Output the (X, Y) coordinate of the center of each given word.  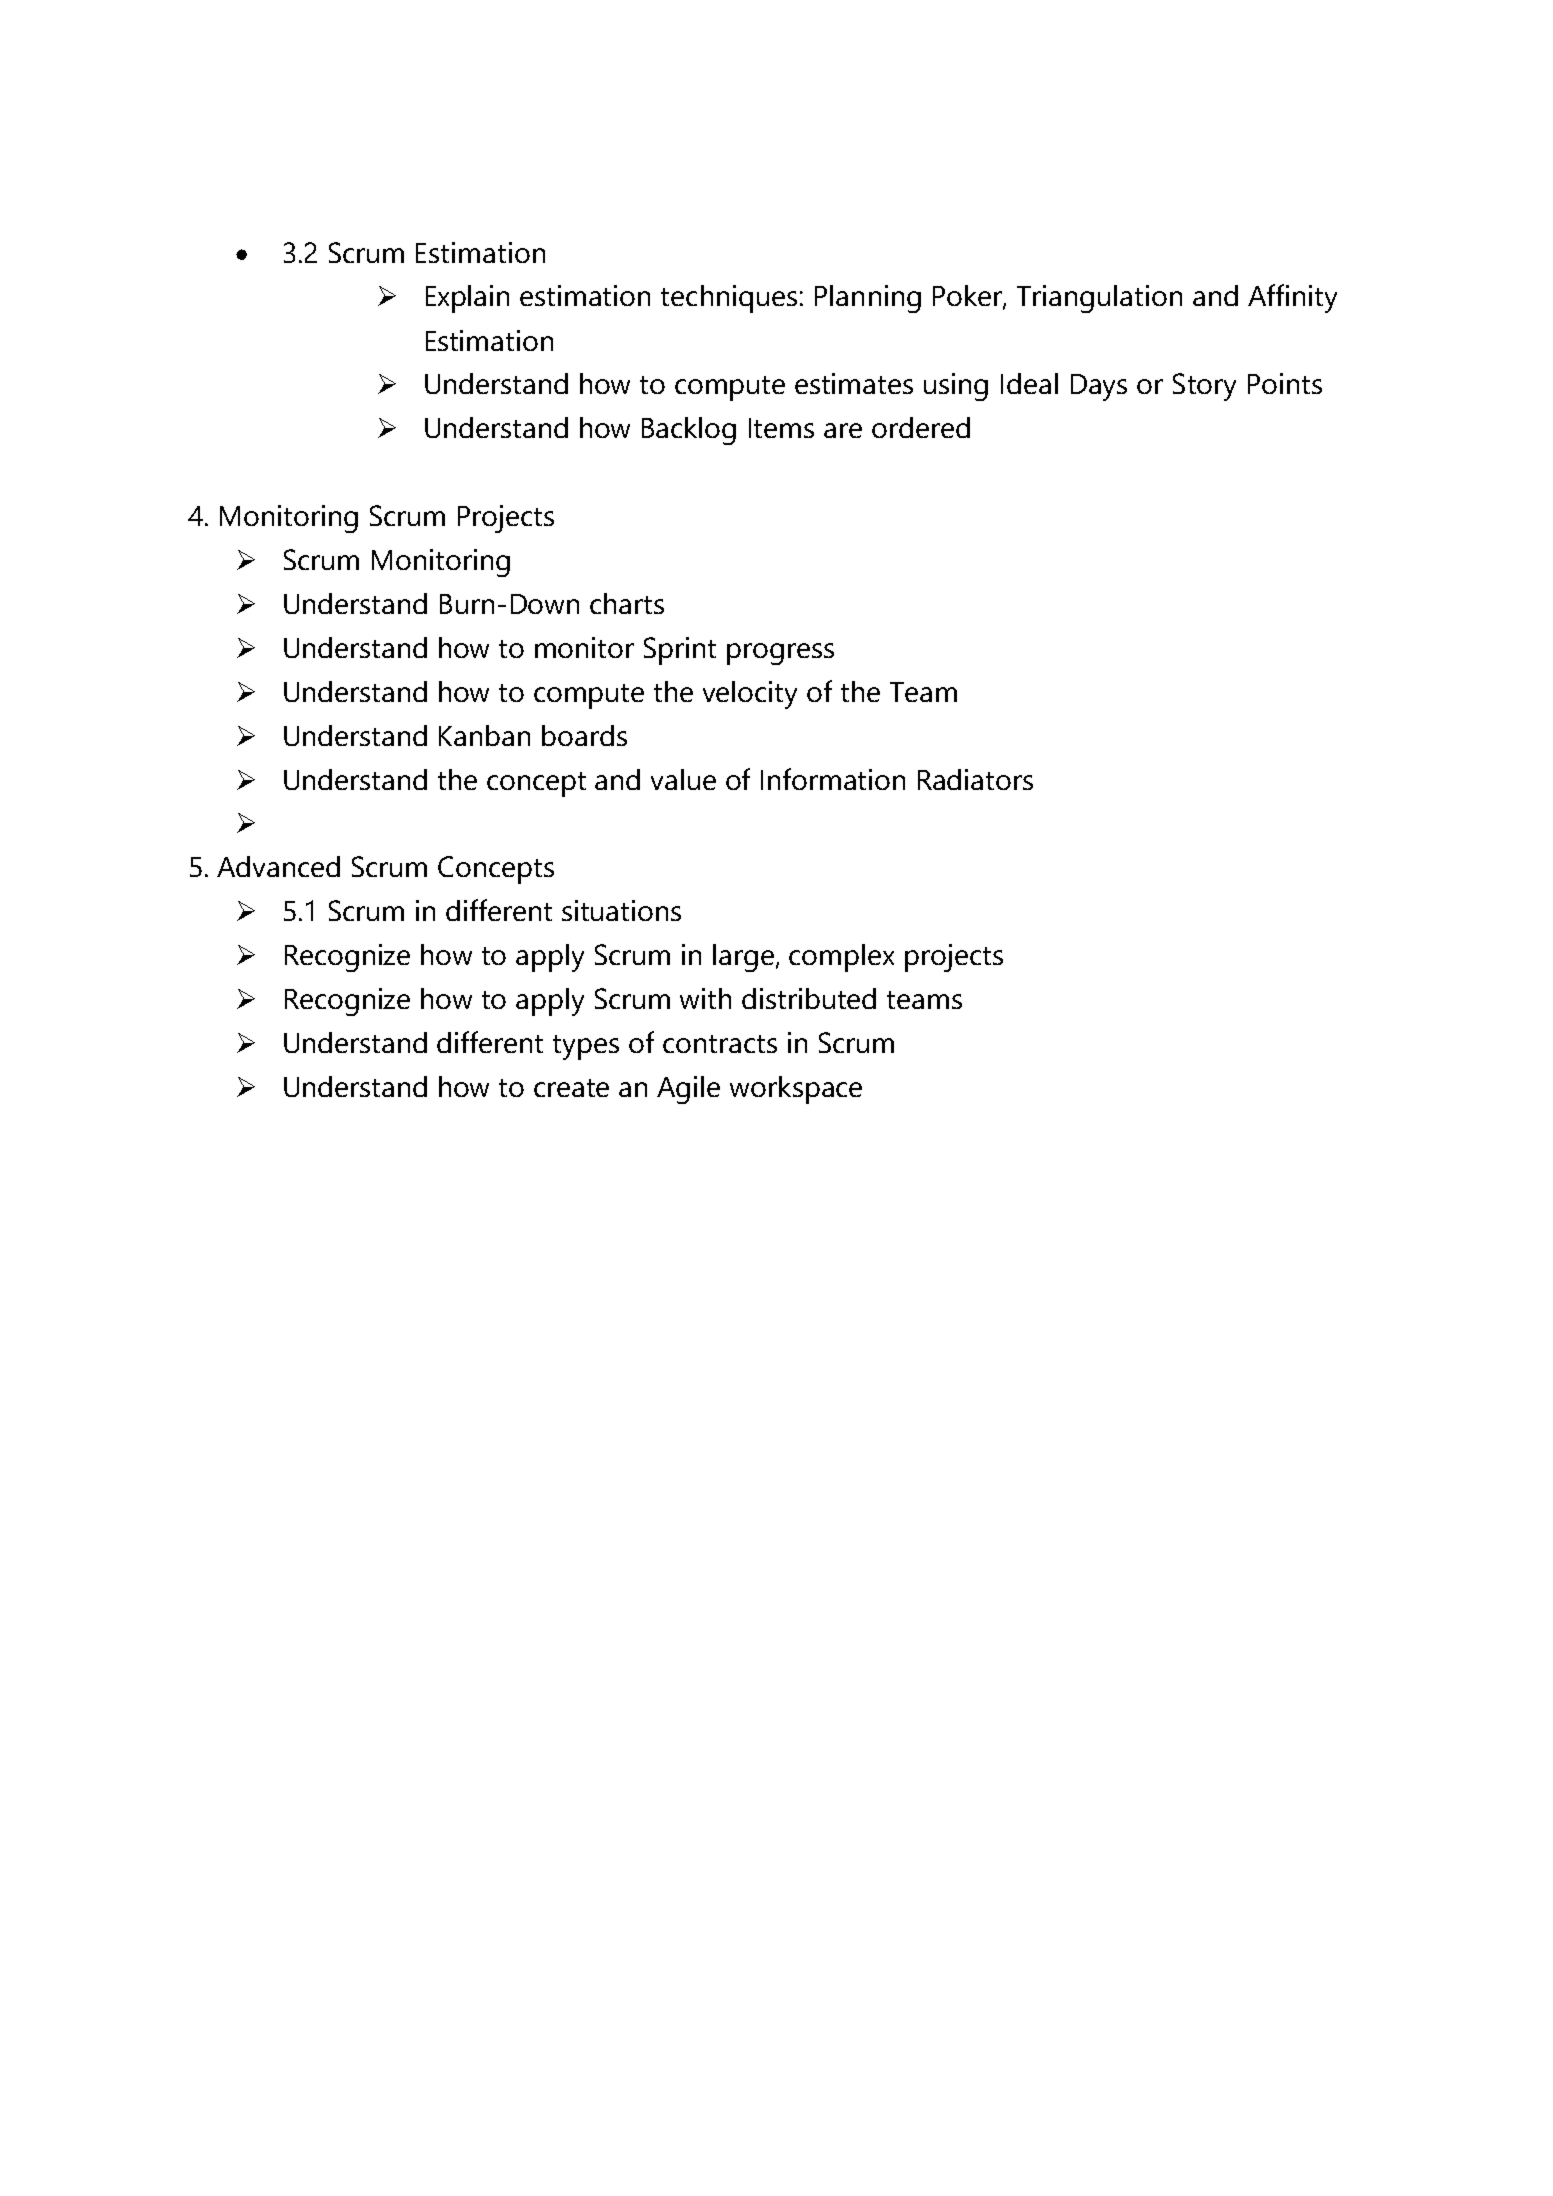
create (571, 1088)
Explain (467, 299)
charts (627, 603)
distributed (809, 998)
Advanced (278, 866)
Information (833, 779)
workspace (796, 1090)
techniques (729, 299)
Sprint (680, 651)
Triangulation (1099, 299)
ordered (921, 427)
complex (841, 958)
